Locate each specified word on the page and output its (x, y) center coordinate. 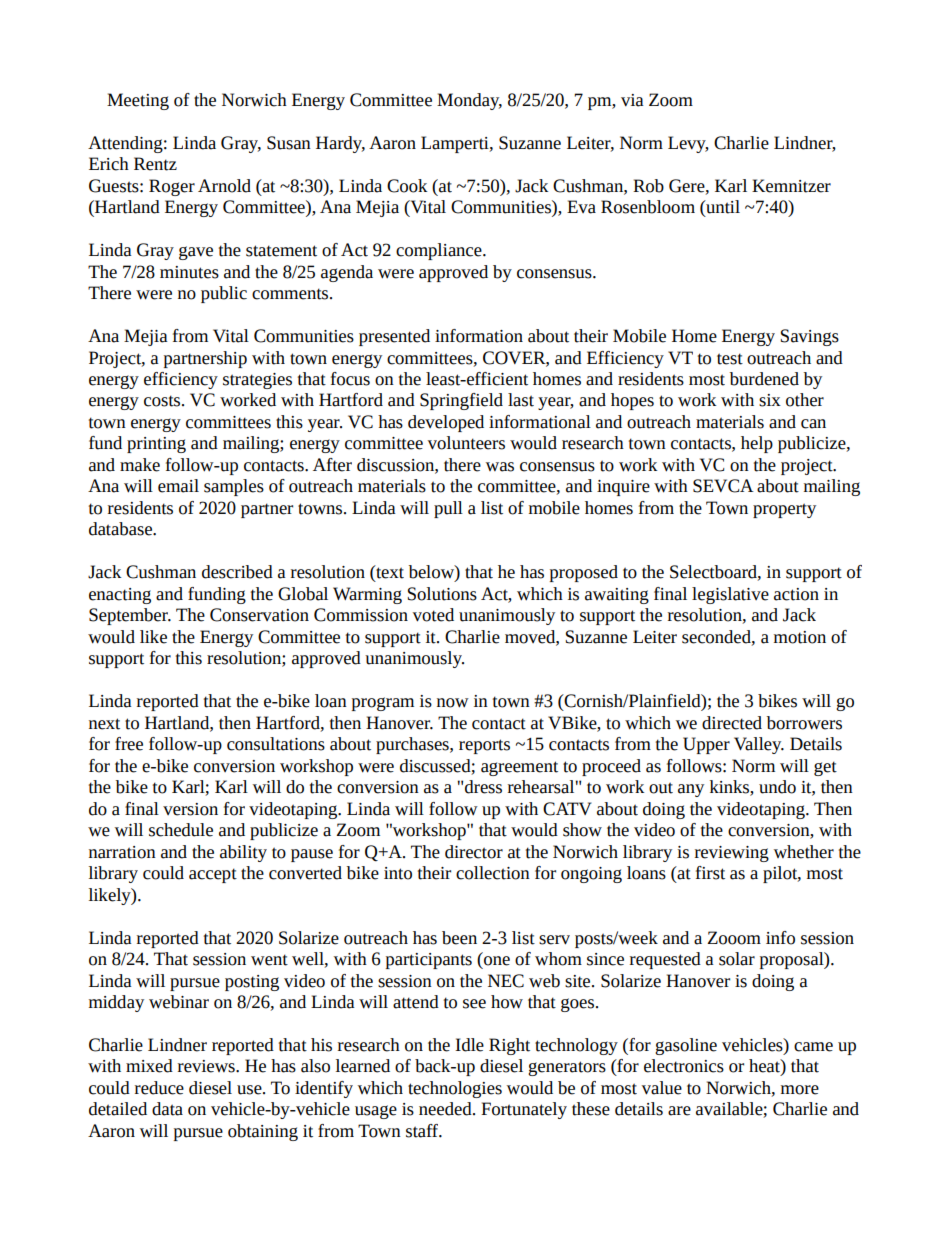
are (679, 1111)
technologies (455, 1089)
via (632, 100)
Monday (469, 101)
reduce (159, 1088)
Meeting (138, 101)
